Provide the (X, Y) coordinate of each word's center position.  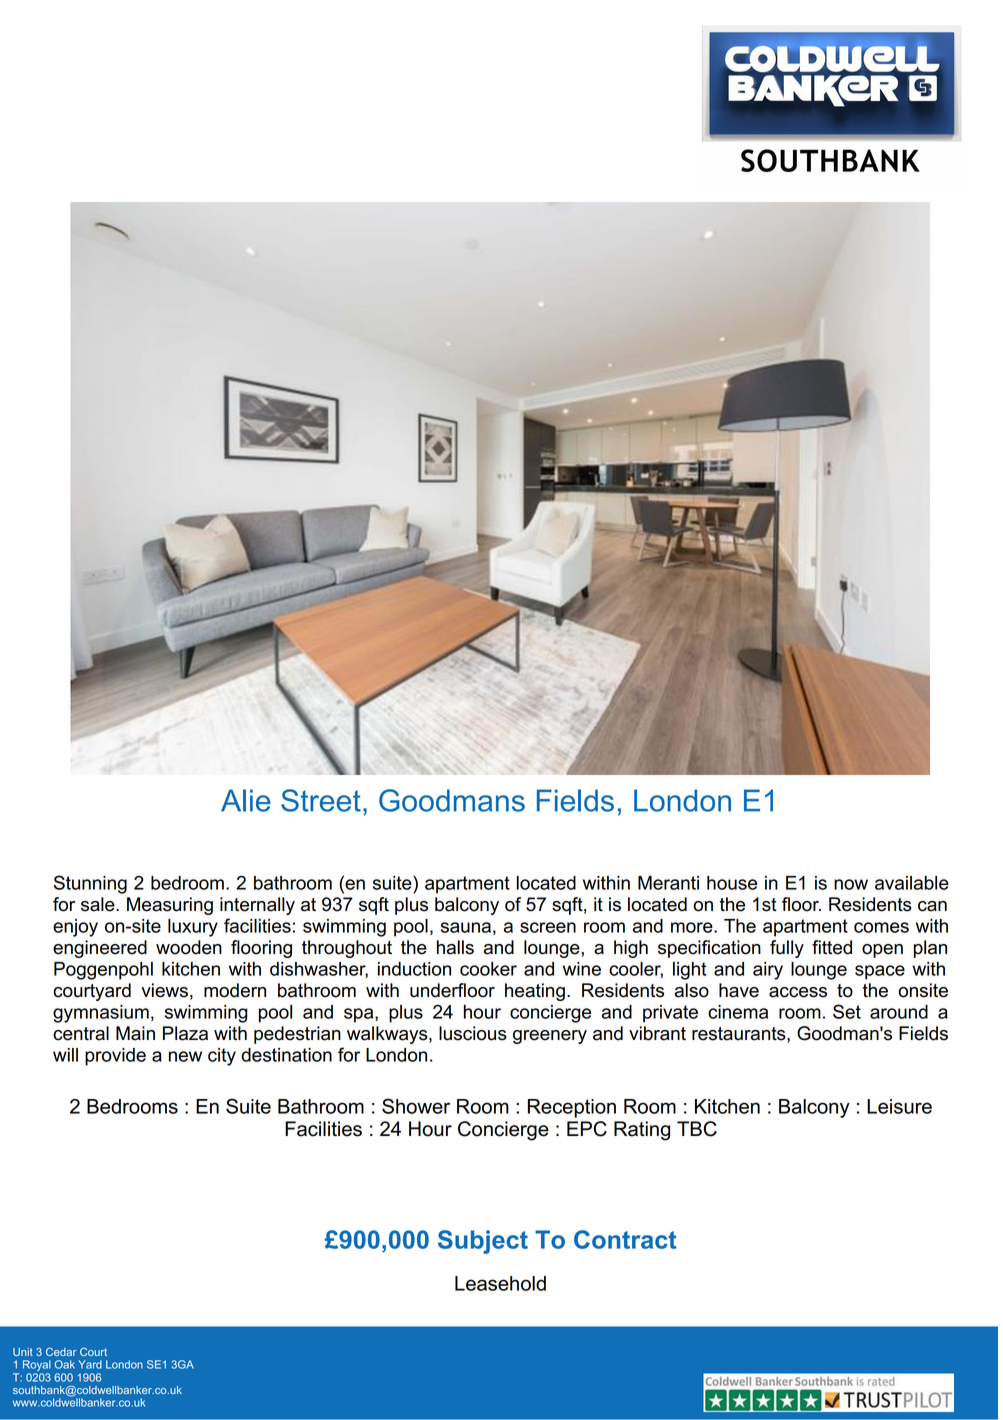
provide (115, 1057)
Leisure (899, 1106)
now (851, 884)
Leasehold (500, 1283)
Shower (416, 1106)
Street (321, 800)
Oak (65, 1364)
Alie (246, 800)
